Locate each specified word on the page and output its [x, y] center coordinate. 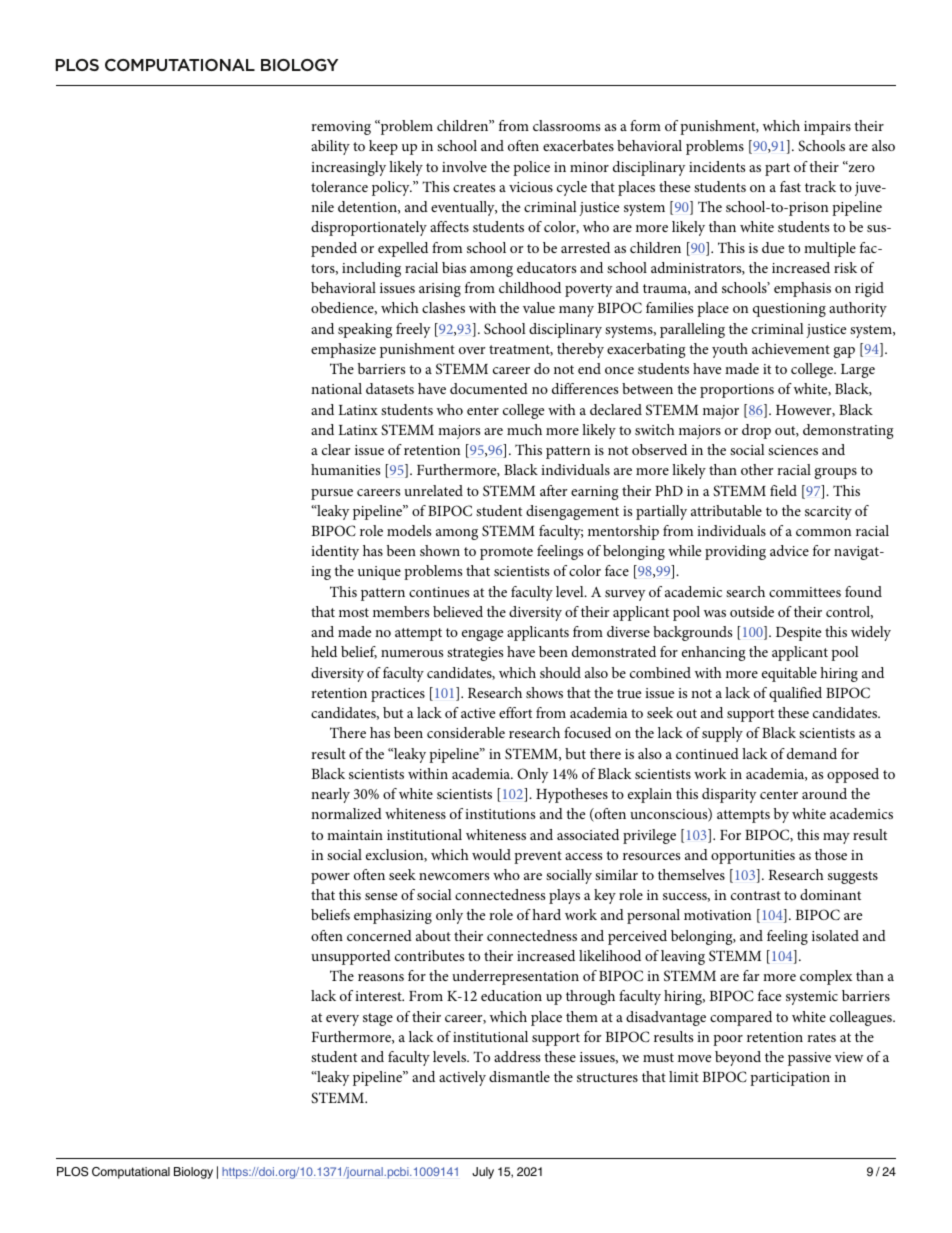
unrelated [433, 490]
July [483, 1173]
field [783, 490]
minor [589, 167]
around [824, 793]
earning [595, 493]
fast [790, 186]
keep [383, 147]
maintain [355, 835]
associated [588, 834]
